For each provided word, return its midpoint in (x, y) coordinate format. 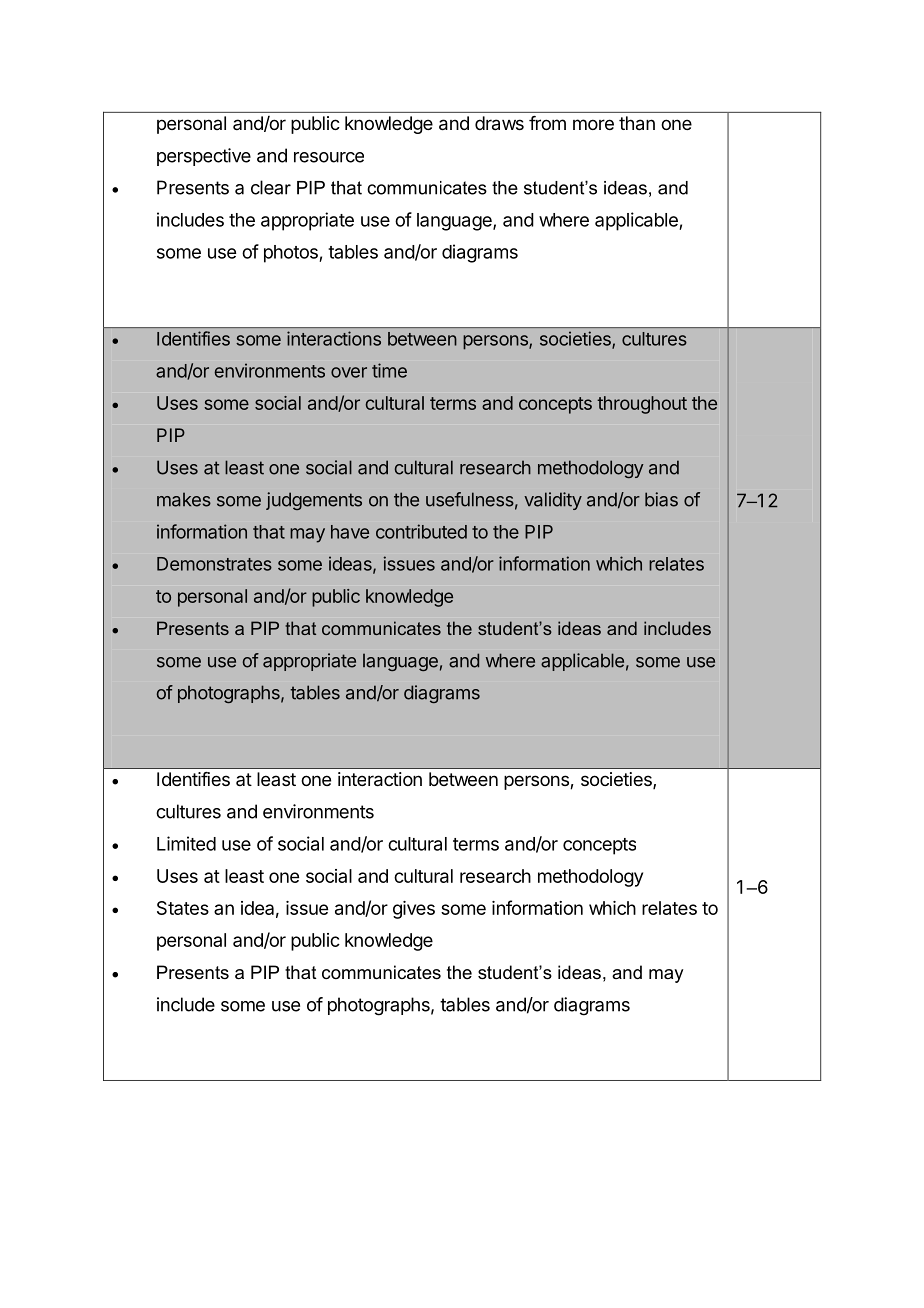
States (183, 908)
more (593, 124)
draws (499, 123)
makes (184, 499)
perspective (204, 157)
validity (553, 501)
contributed (421, 531)
